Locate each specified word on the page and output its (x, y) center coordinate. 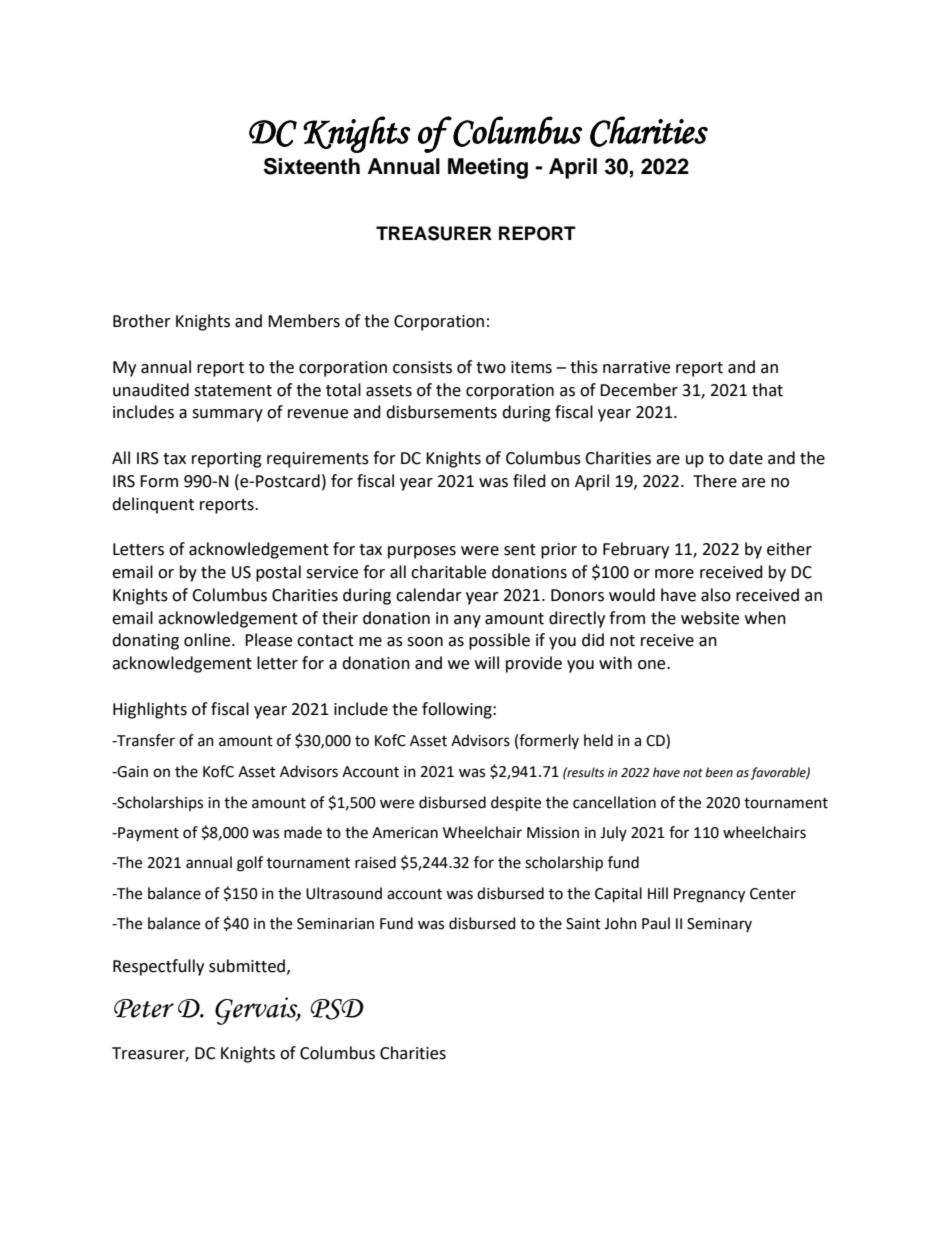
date (746, 458)
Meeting (488, 168)
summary (227, 415)
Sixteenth (312, 166)
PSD (337, 1009)
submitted (247, 966)
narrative (636, 367)
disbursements (441, 412)
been (719, 772)
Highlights (150, 710)
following (458, 710)
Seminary (719, 925)
